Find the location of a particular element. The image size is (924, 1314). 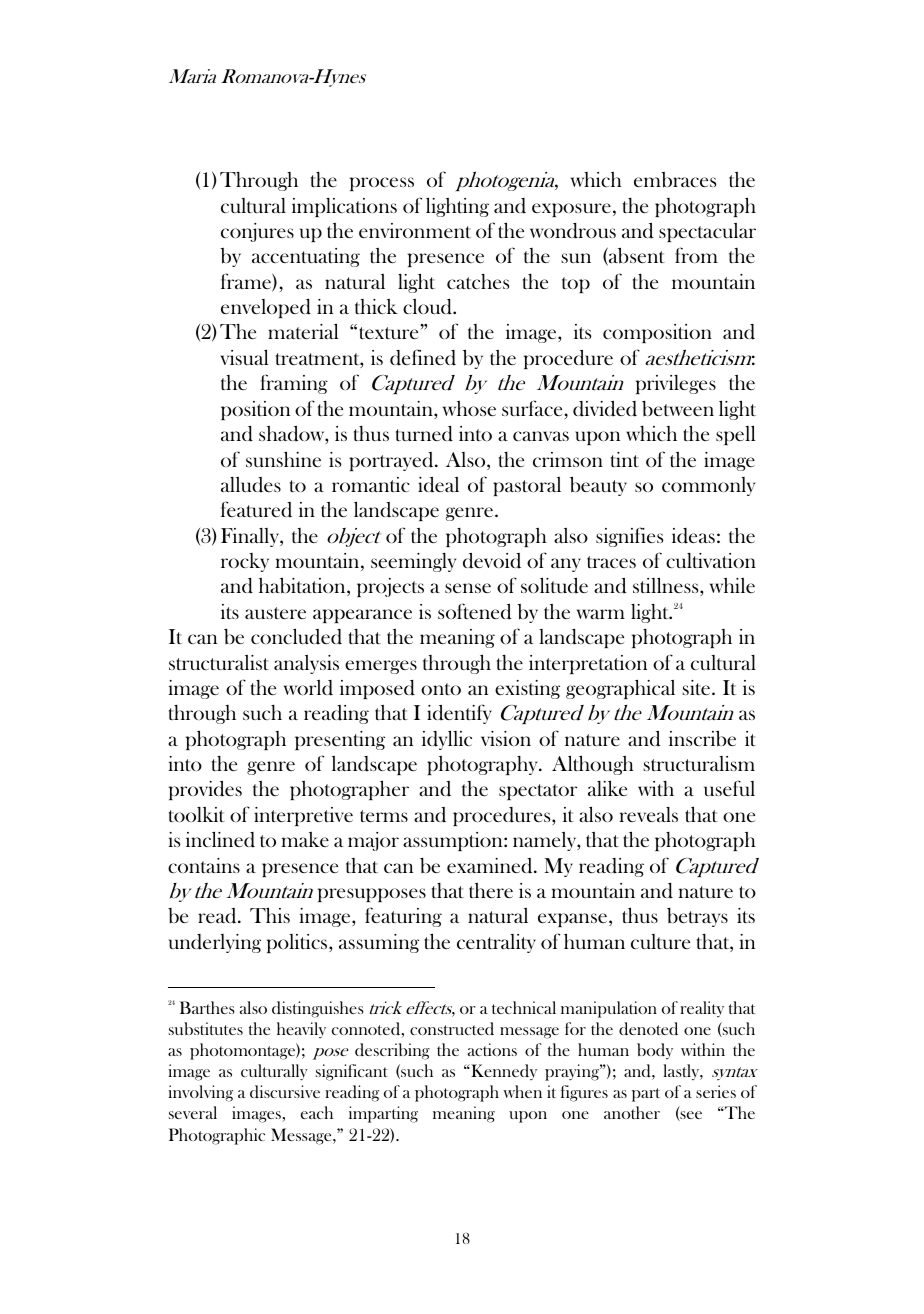

embraces is located at coordinates (675, 180).
